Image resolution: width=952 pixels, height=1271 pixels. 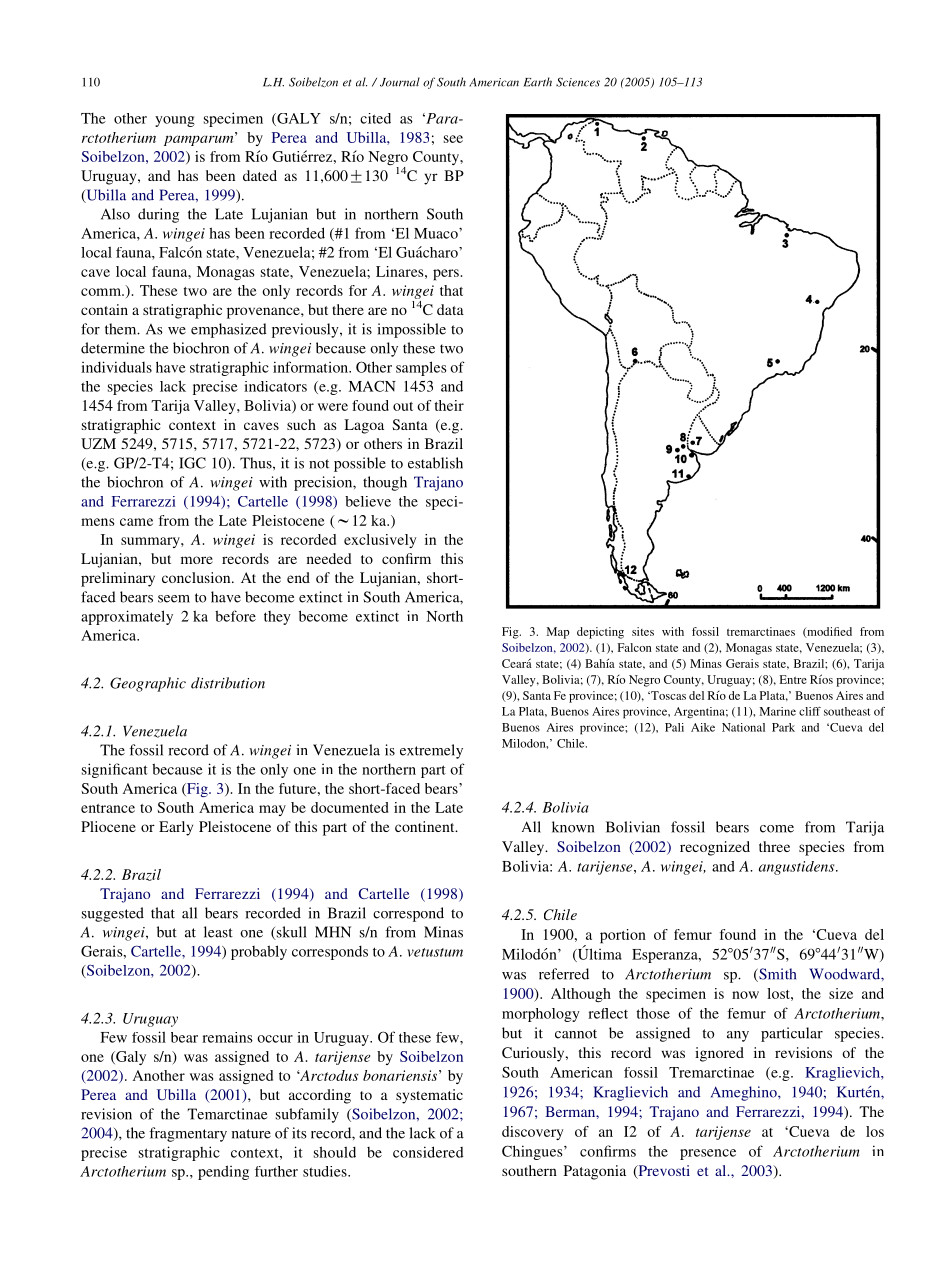 What do you see at coordinates (426, 826) in the screenshot?
I see `continent` at bounding box center [426, 826].
